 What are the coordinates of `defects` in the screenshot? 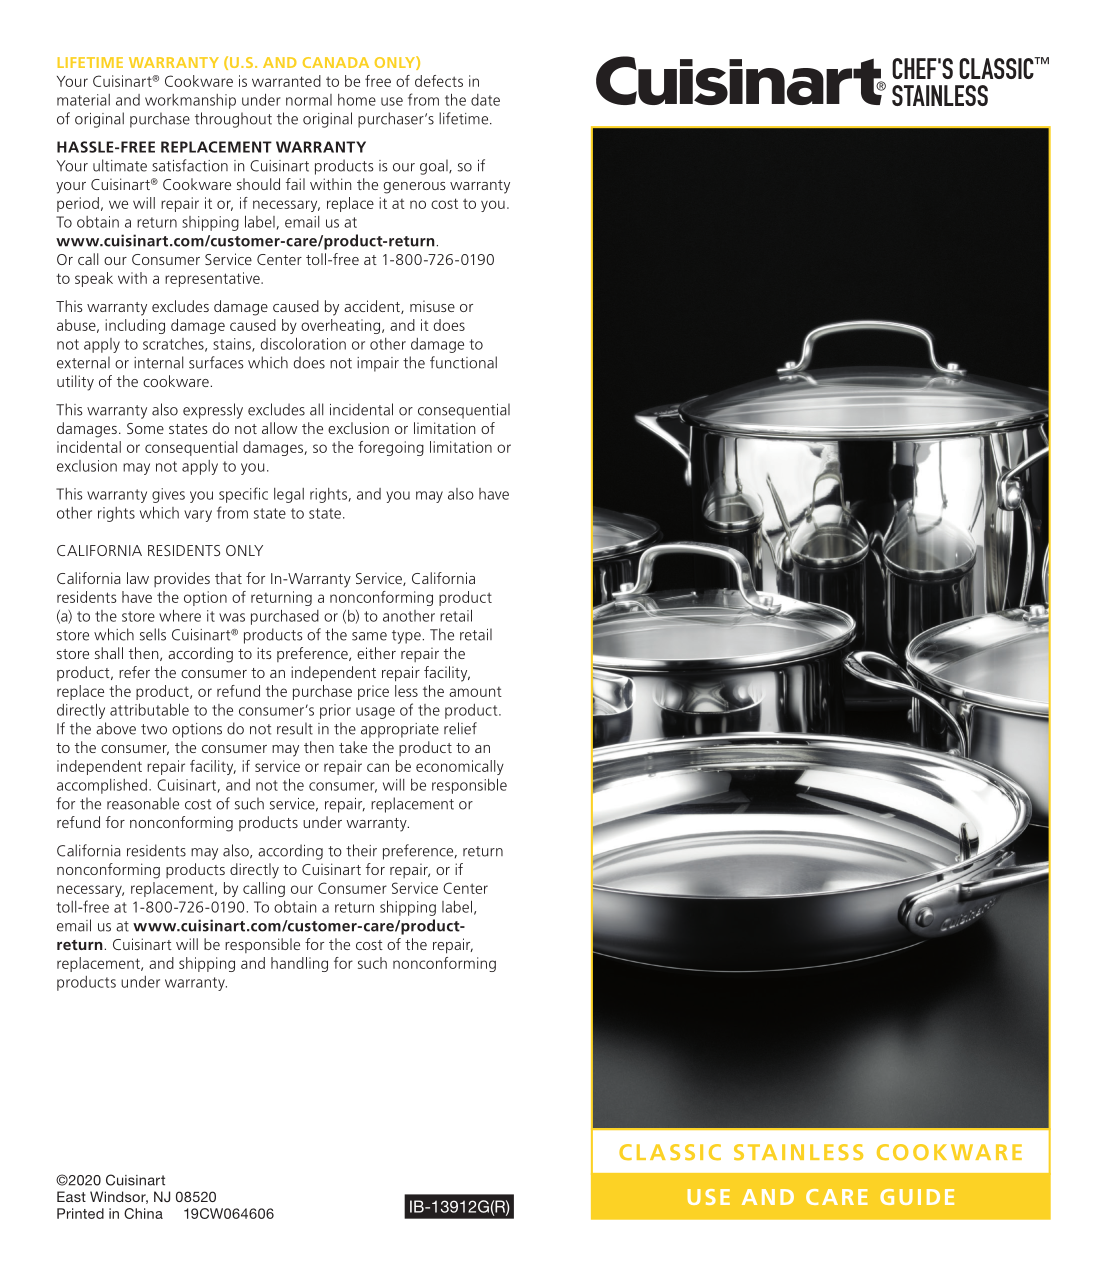 It's located at (439, 81).
